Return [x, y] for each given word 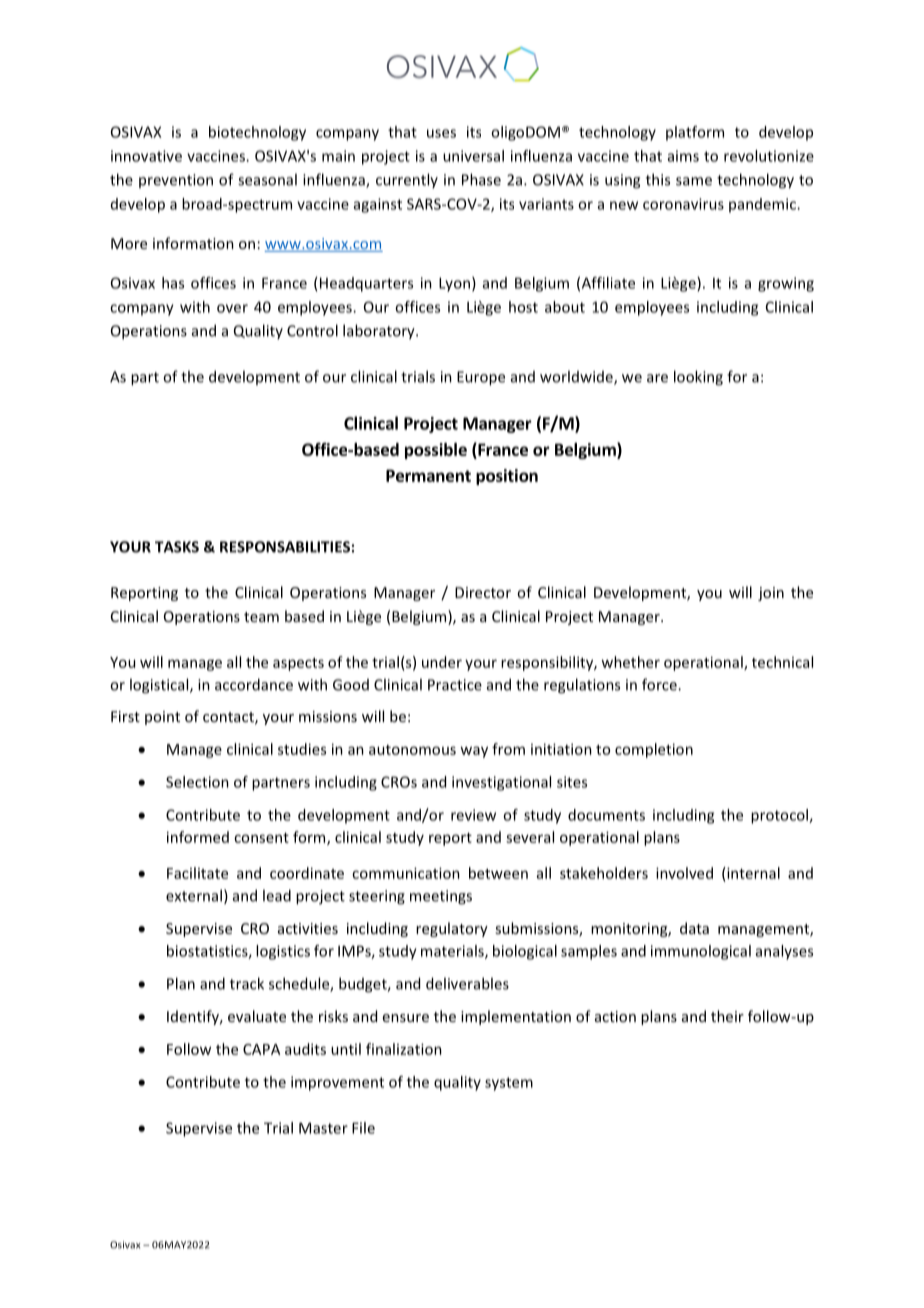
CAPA [261, 1049]
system [509, 1084]
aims [683, 156]
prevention [176, 181]
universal [473, 156]
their [727, 1016]
